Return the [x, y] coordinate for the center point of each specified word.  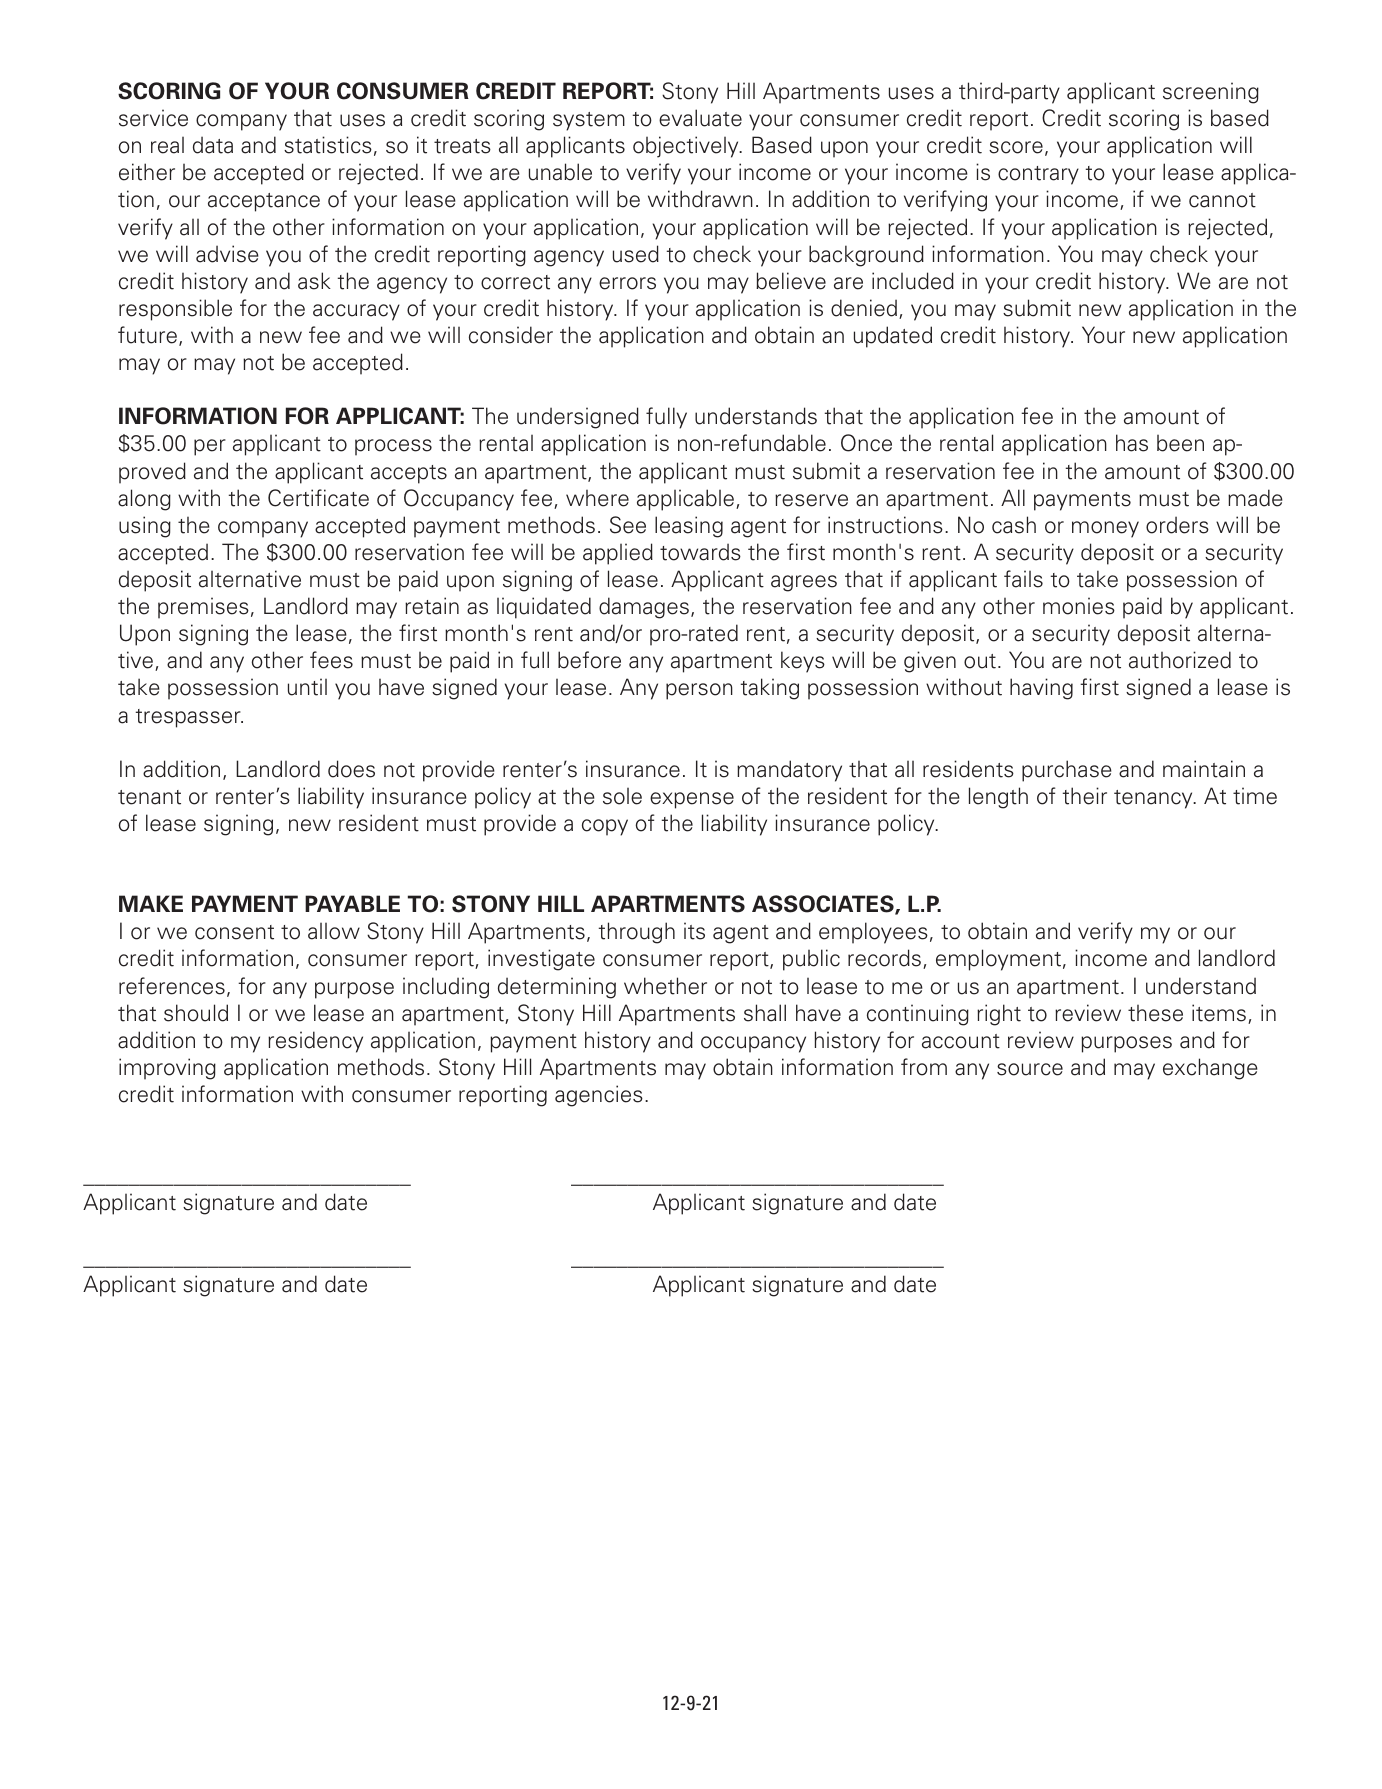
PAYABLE [352, 903]
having [1041, 689]
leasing [689, 527]
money [1105, 529]
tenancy [1154, 799]
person [699, 691]
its [694, 931]
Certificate [318, 498]
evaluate [700, 118]
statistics [328, 145]
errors [627, 283]
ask [314, 281]
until [307, 687]
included [913, 281]
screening [1211, 93]
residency [315, 1042]
